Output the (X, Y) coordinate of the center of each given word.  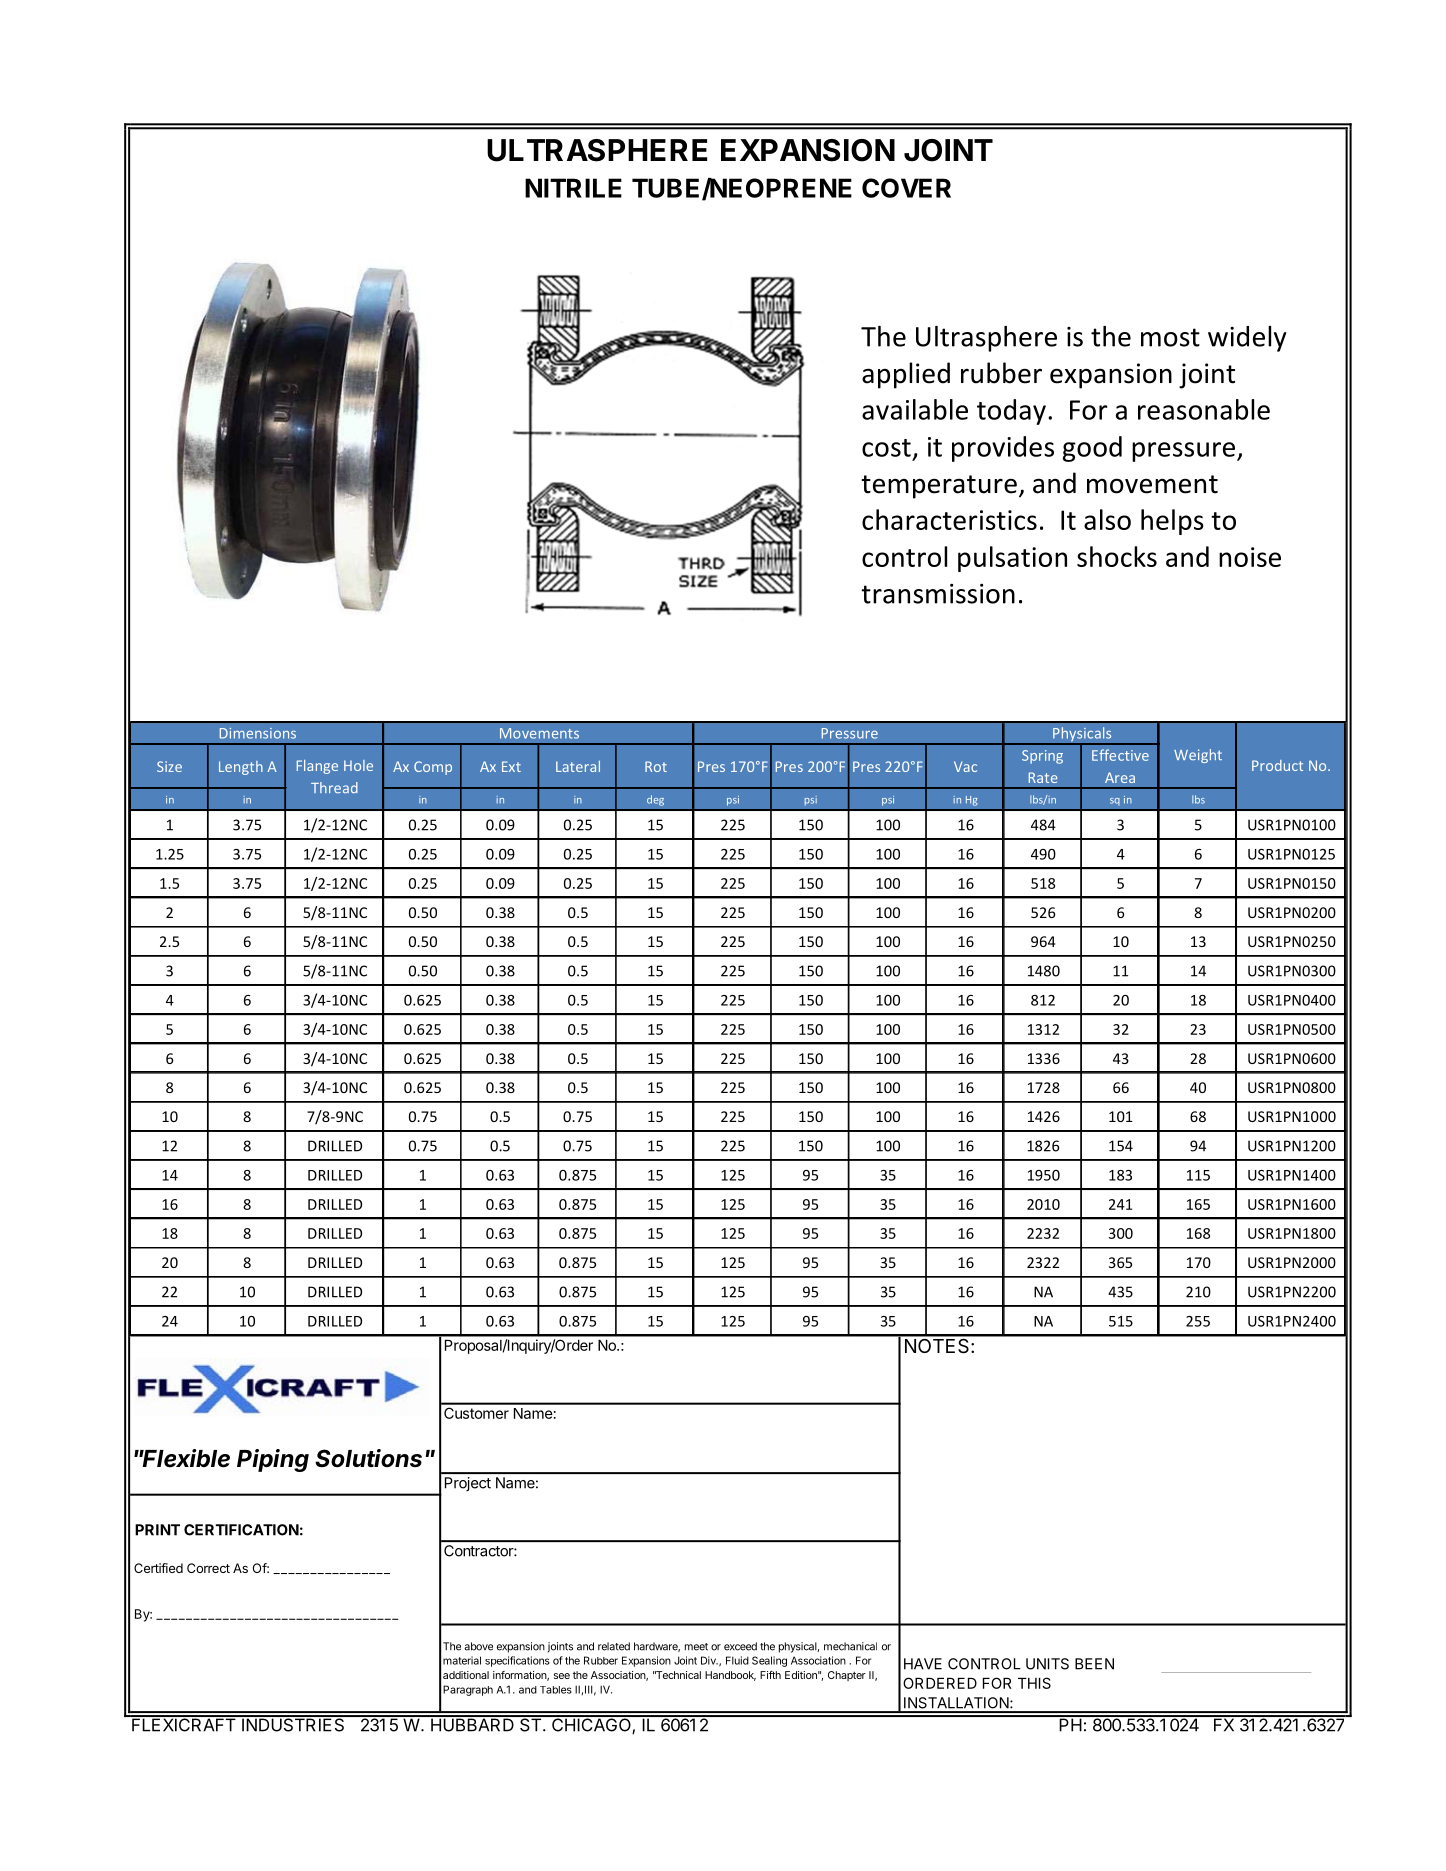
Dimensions (258, 733)
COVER (906, 188)
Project (468, 1484)
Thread (334, 787)
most (1170, 337)
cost (886, 448)
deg (655, 800)
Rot (656, 766)
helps (1172, 522)
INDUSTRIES (293, 1724)
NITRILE (573, 188)
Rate (1043, 777)
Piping (273, 1460)
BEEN (1094, 1664)
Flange (317, 767)
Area (1120, 777)
